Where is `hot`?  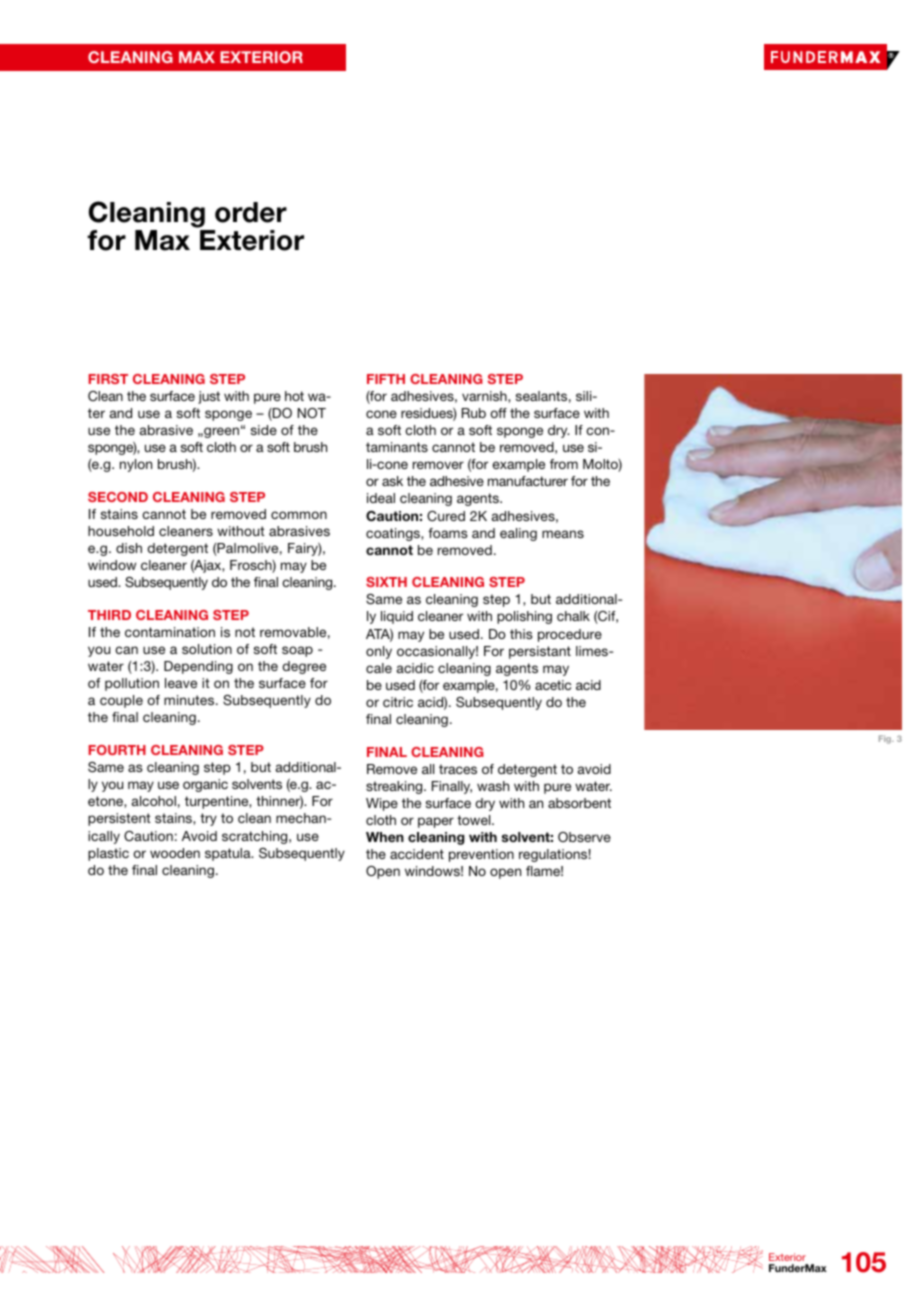 hot is located at coordinates (294, 396).
